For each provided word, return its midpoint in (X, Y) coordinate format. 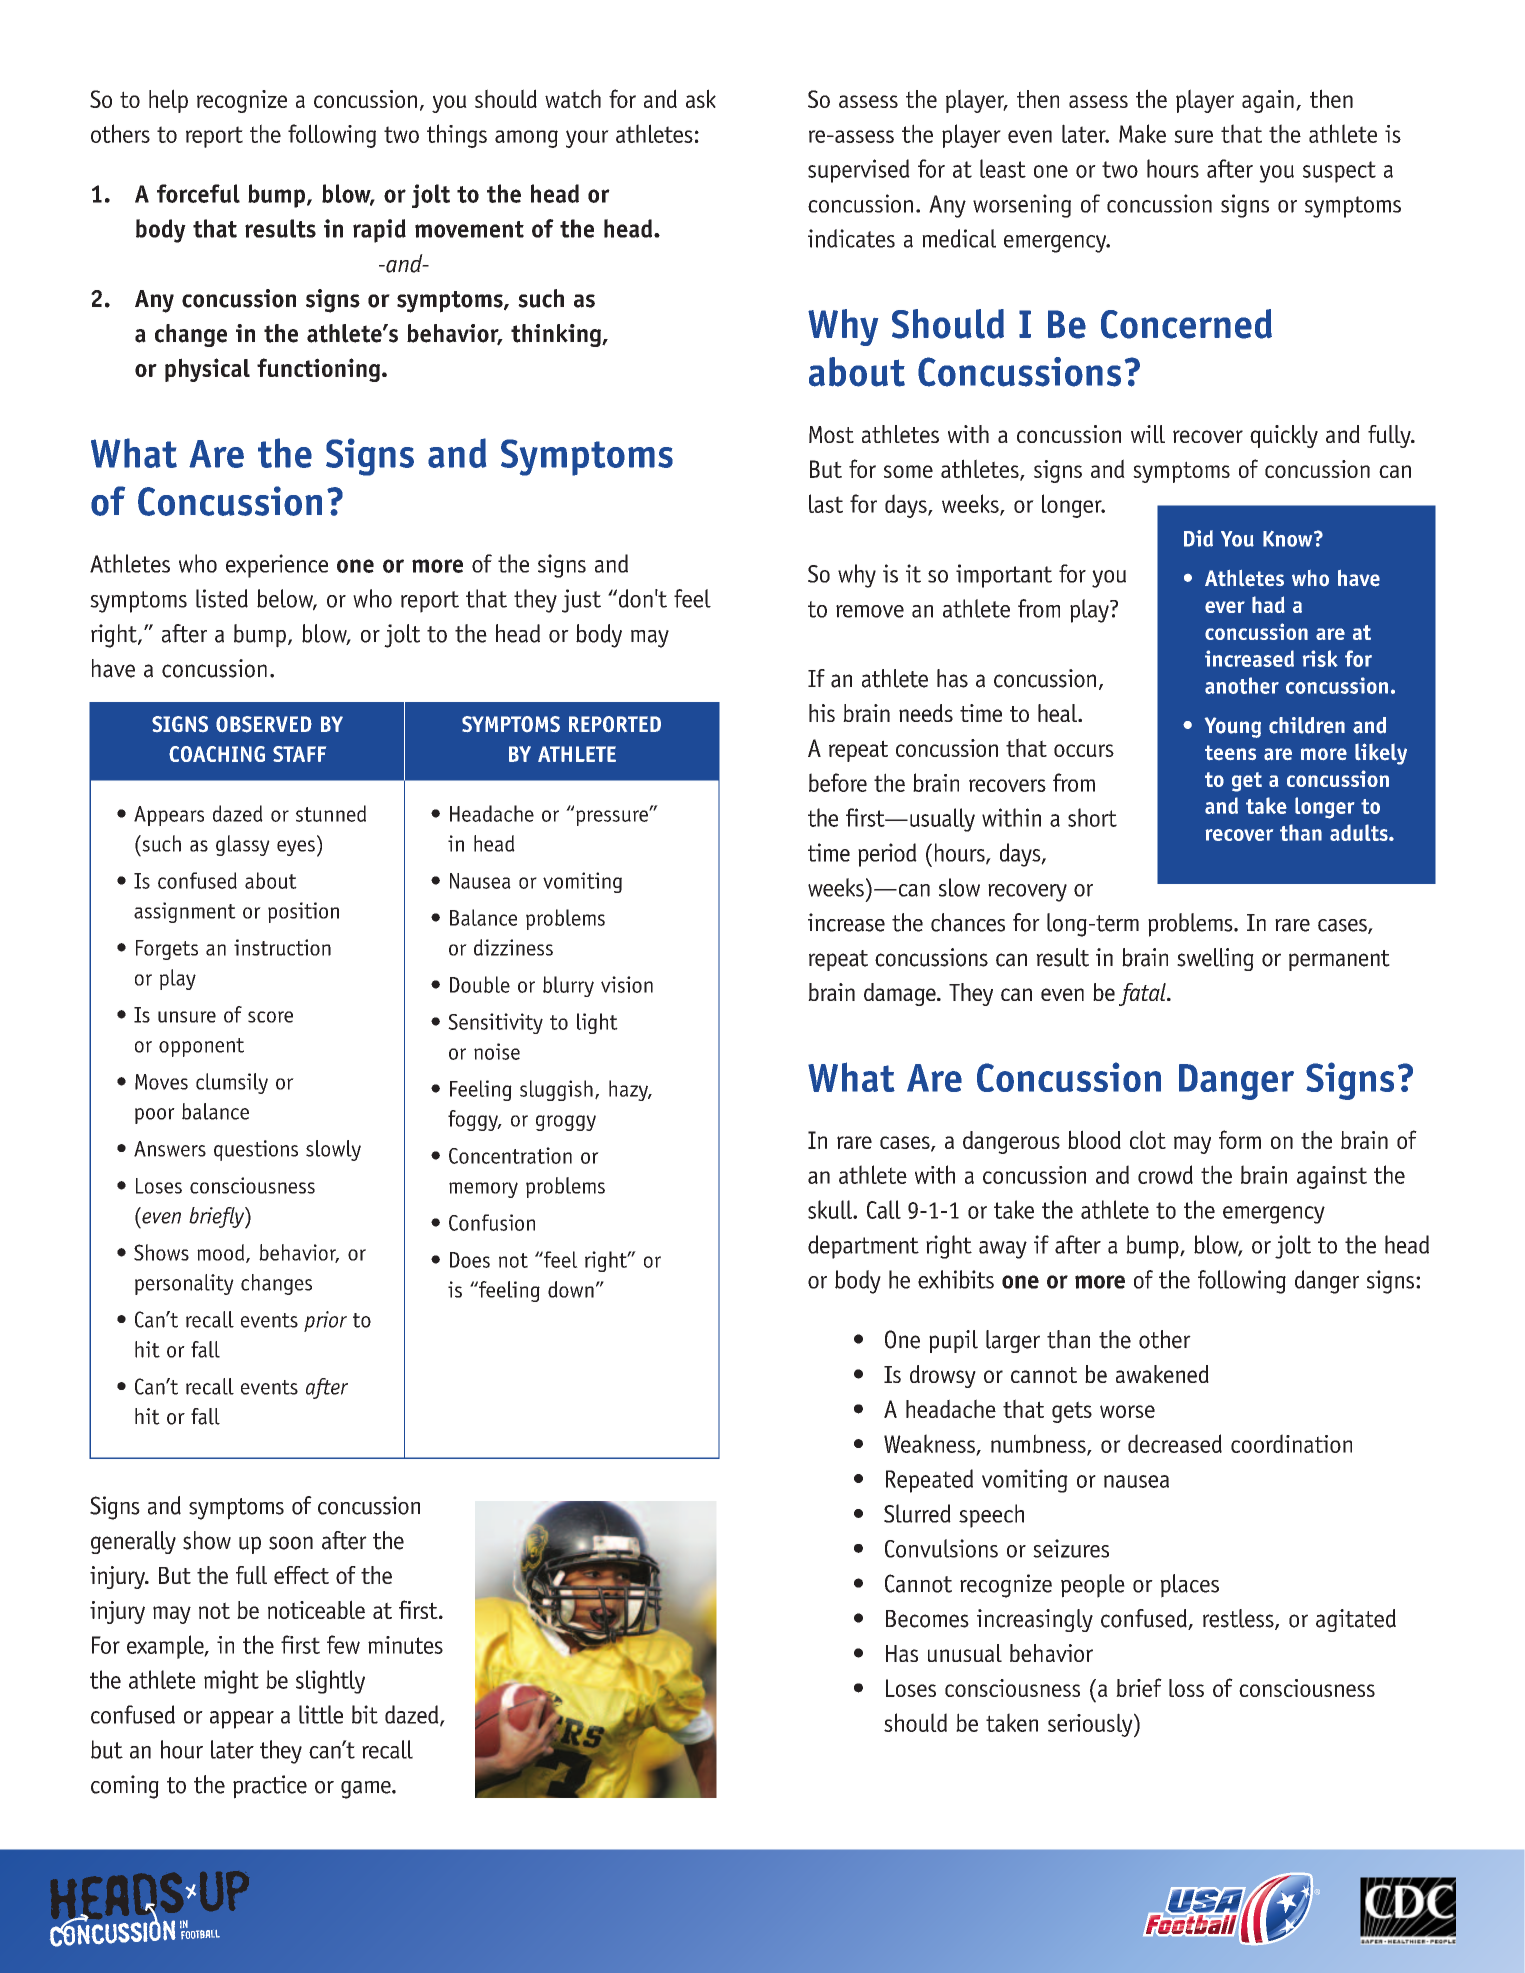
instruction (282, 947)
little (321, 1714)
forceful (198, 193)
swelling (1215, 959)
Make (1142, 133)
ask (701, 98)
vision (627, 984)
